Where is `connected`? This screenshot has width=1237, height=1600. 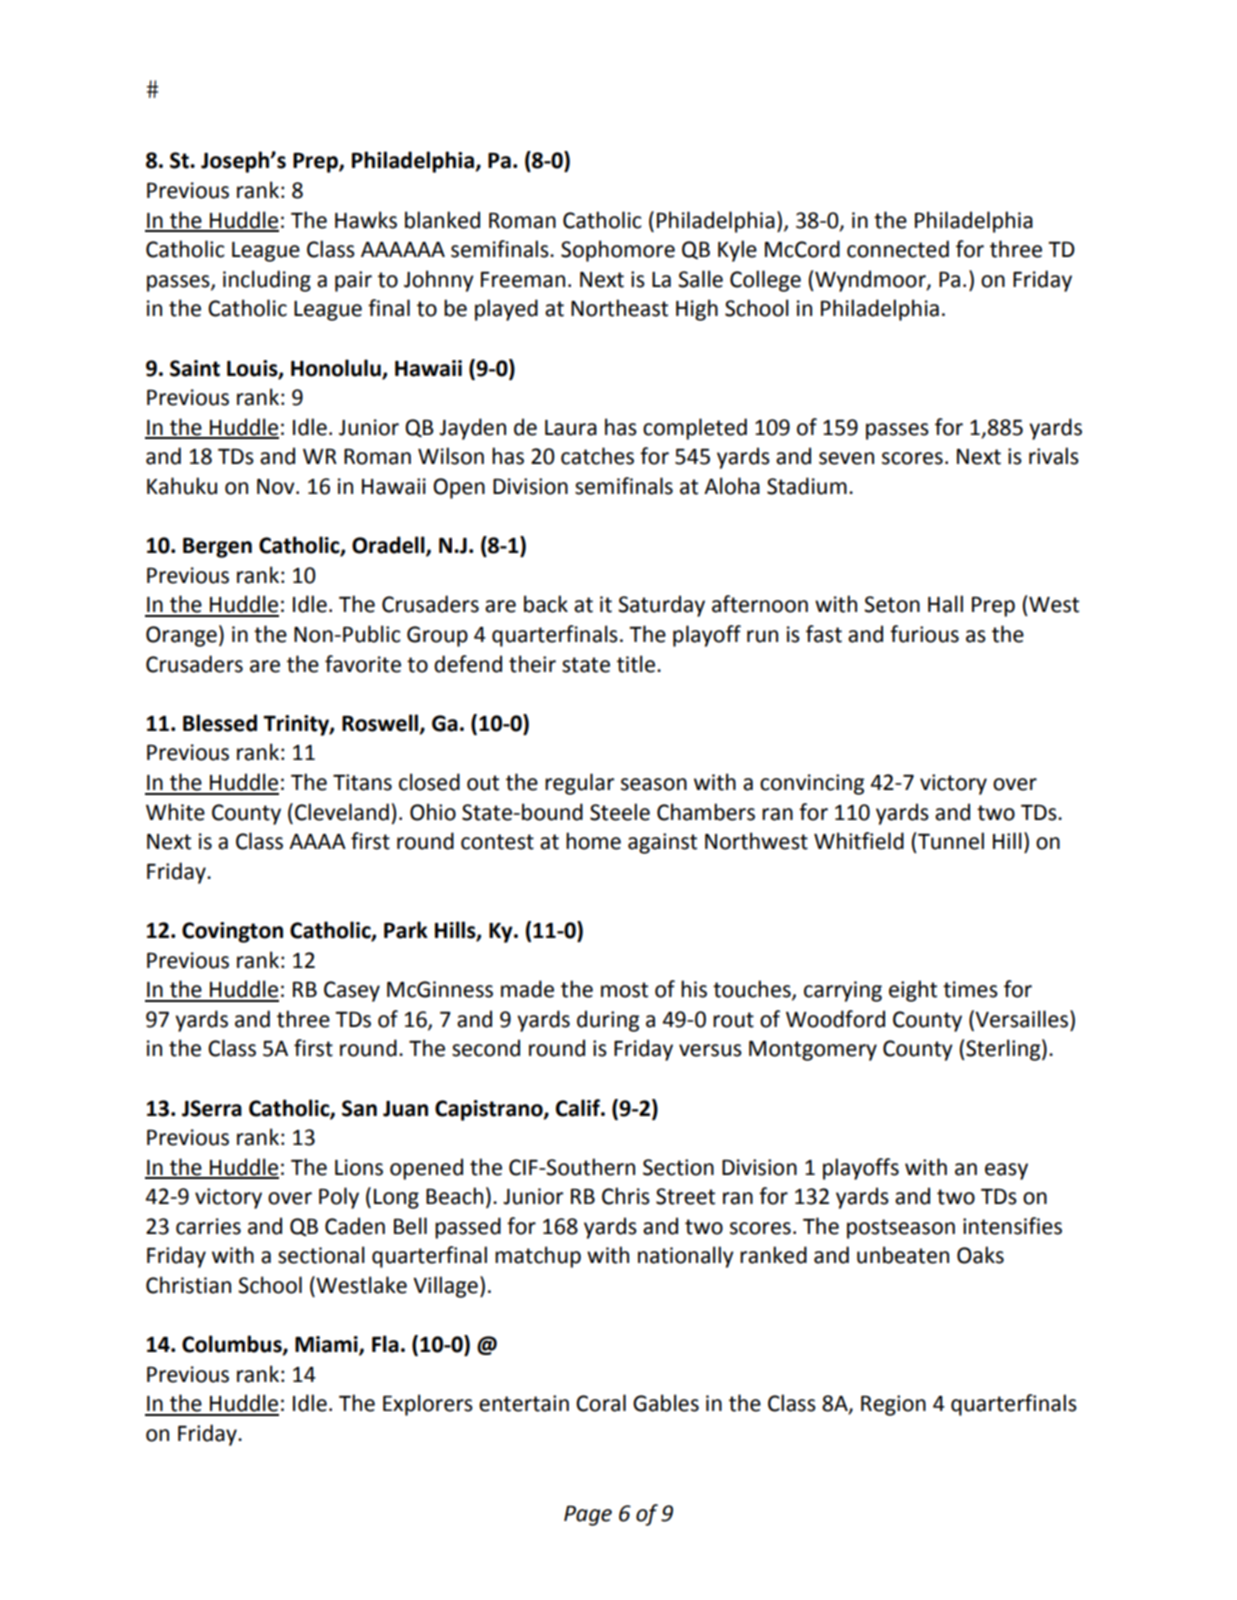
connected is located at coordinates (898, 249).
